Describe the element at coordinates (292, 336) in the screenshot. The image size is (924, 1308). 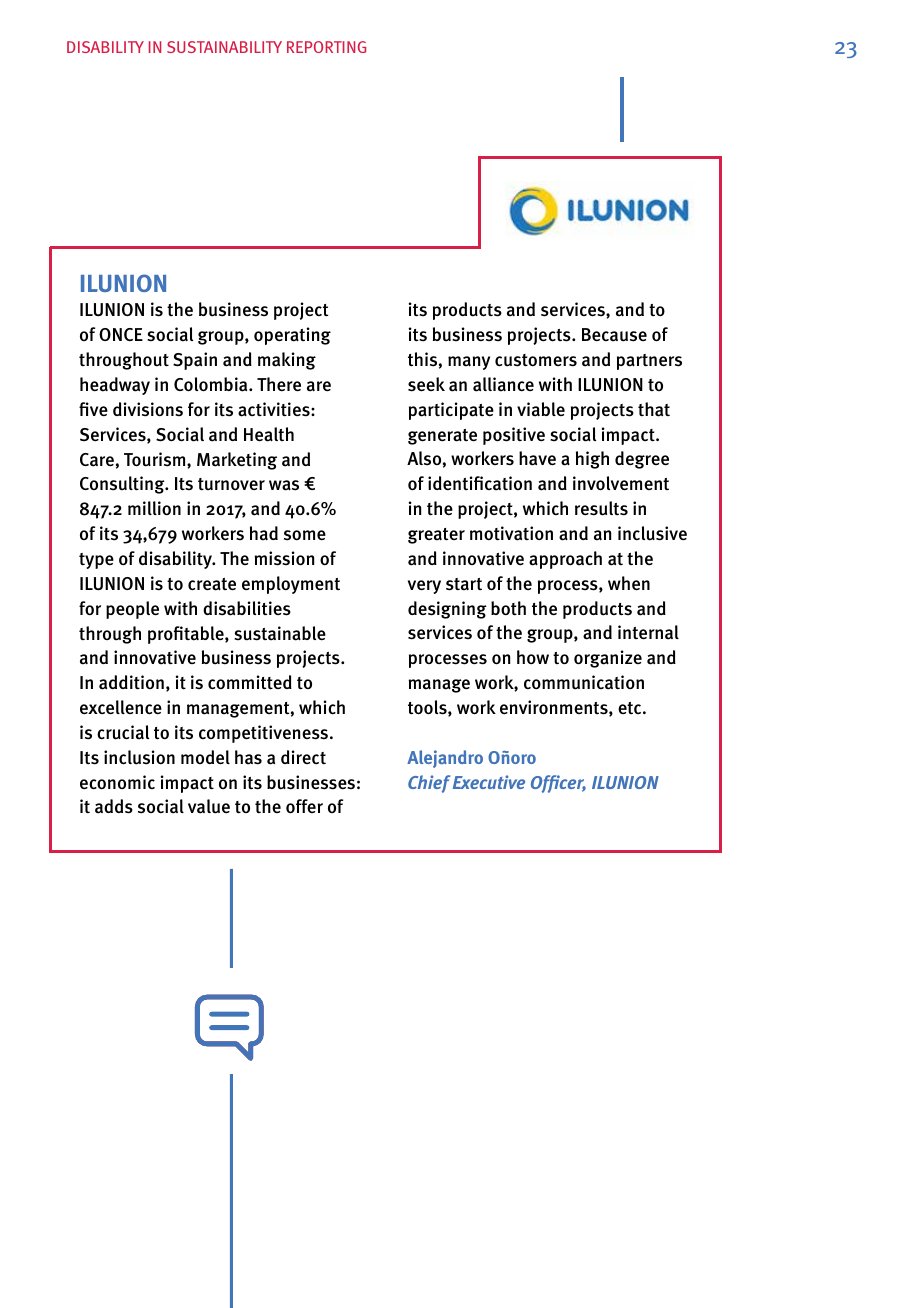
I see `operating` at that location.
